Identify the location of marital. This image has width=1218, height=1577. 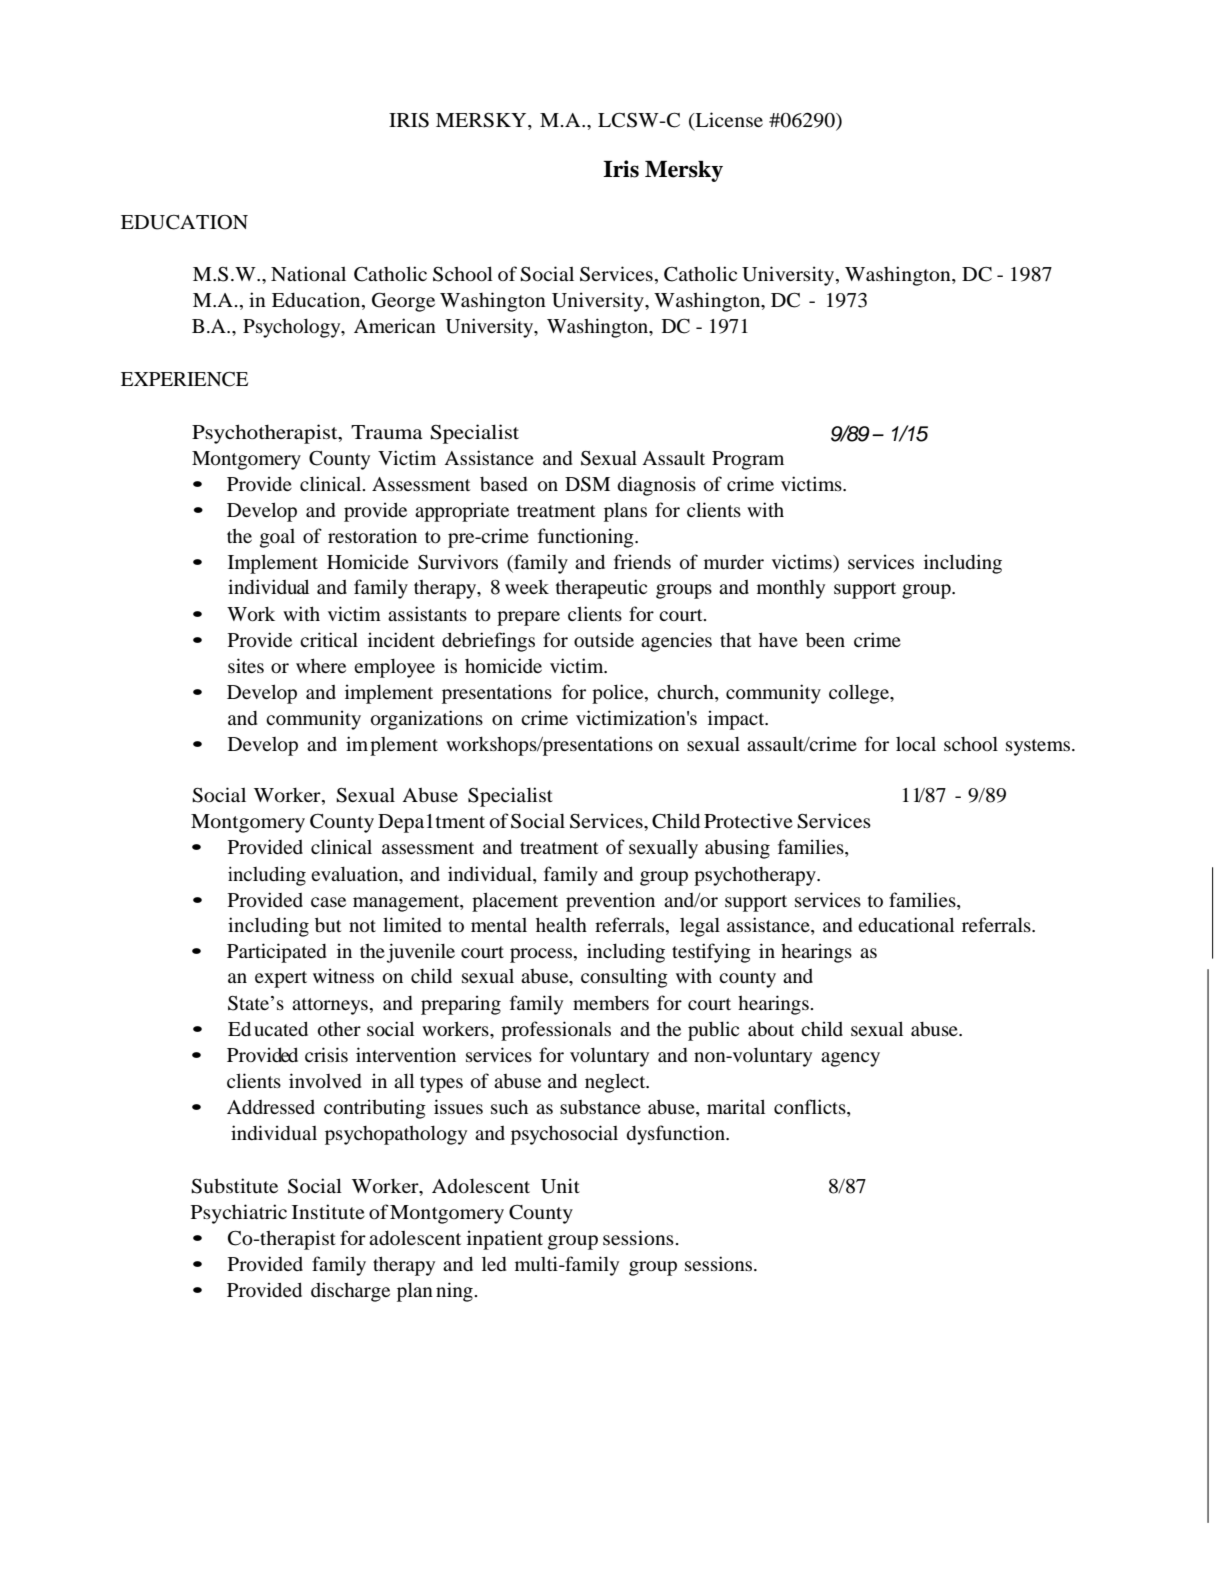
(736, 1106).
